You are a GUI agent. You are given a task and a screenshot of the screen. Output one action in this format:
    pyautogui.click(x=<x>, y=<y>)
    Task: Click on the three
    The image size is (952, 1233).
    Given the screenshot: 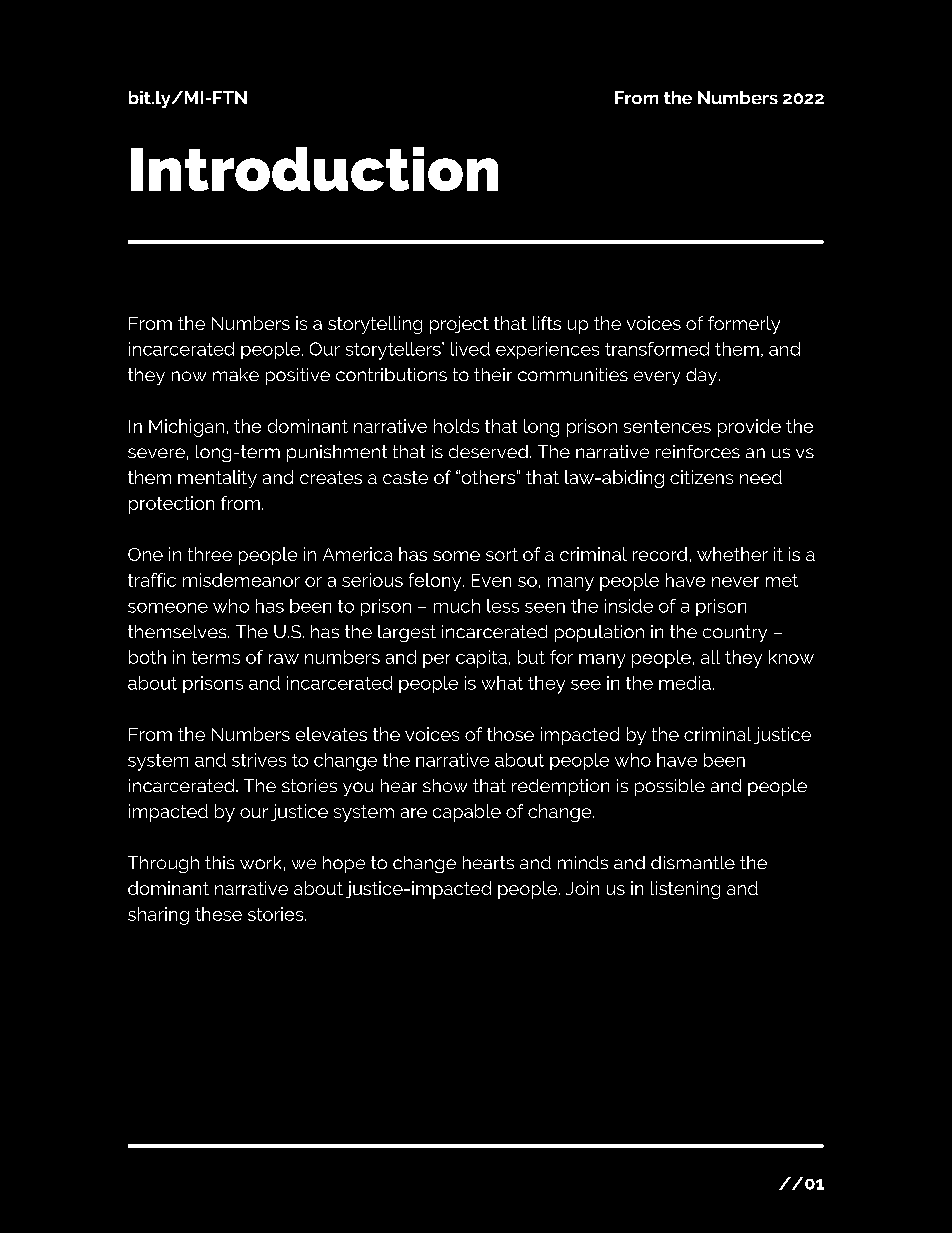 What is the action you would take?
    pyautogui.click(x=210, y=554)
